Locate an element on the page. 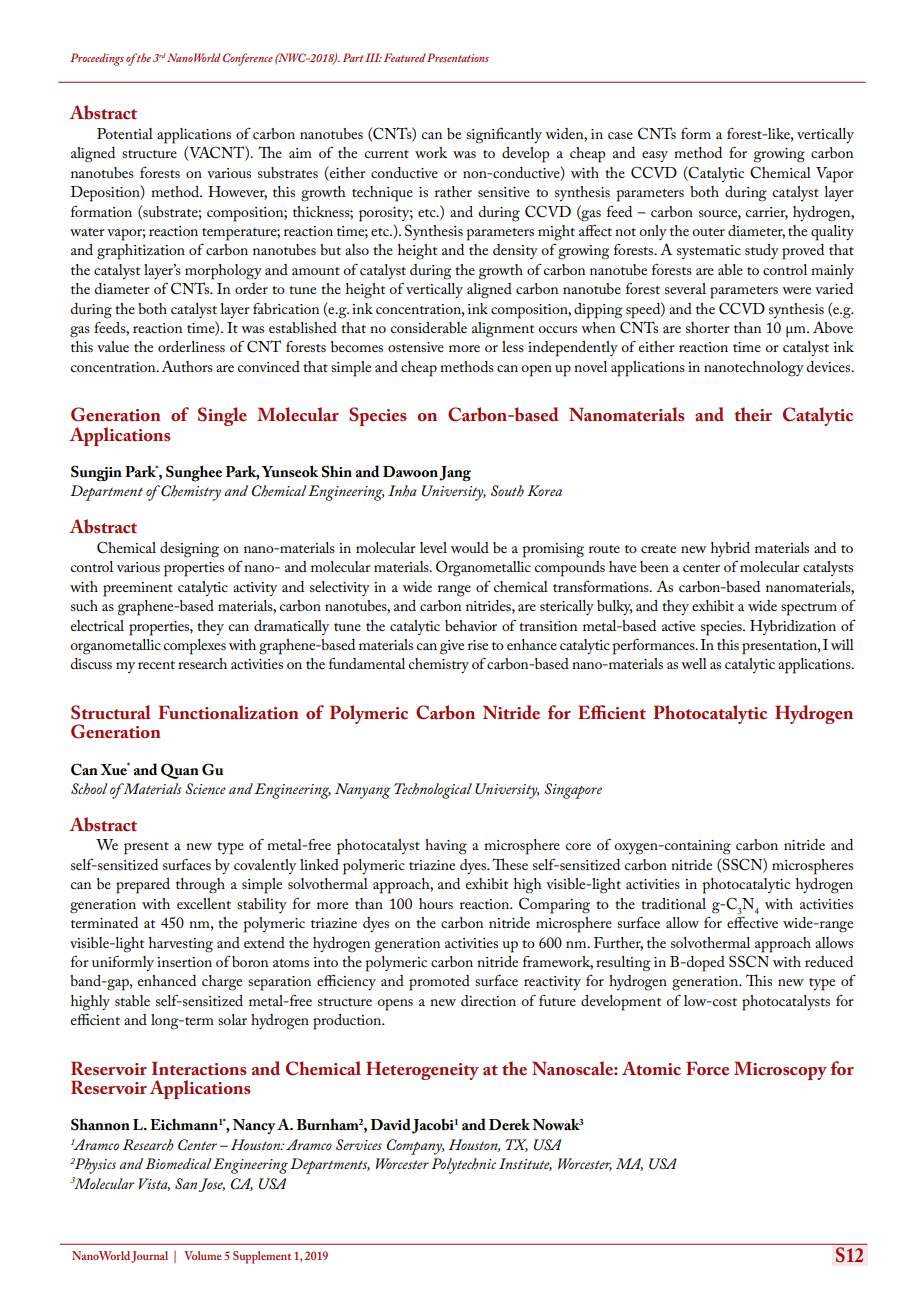 This page has height=1308, width=924. Polytechnic is located at coordinates (463, 1166).
